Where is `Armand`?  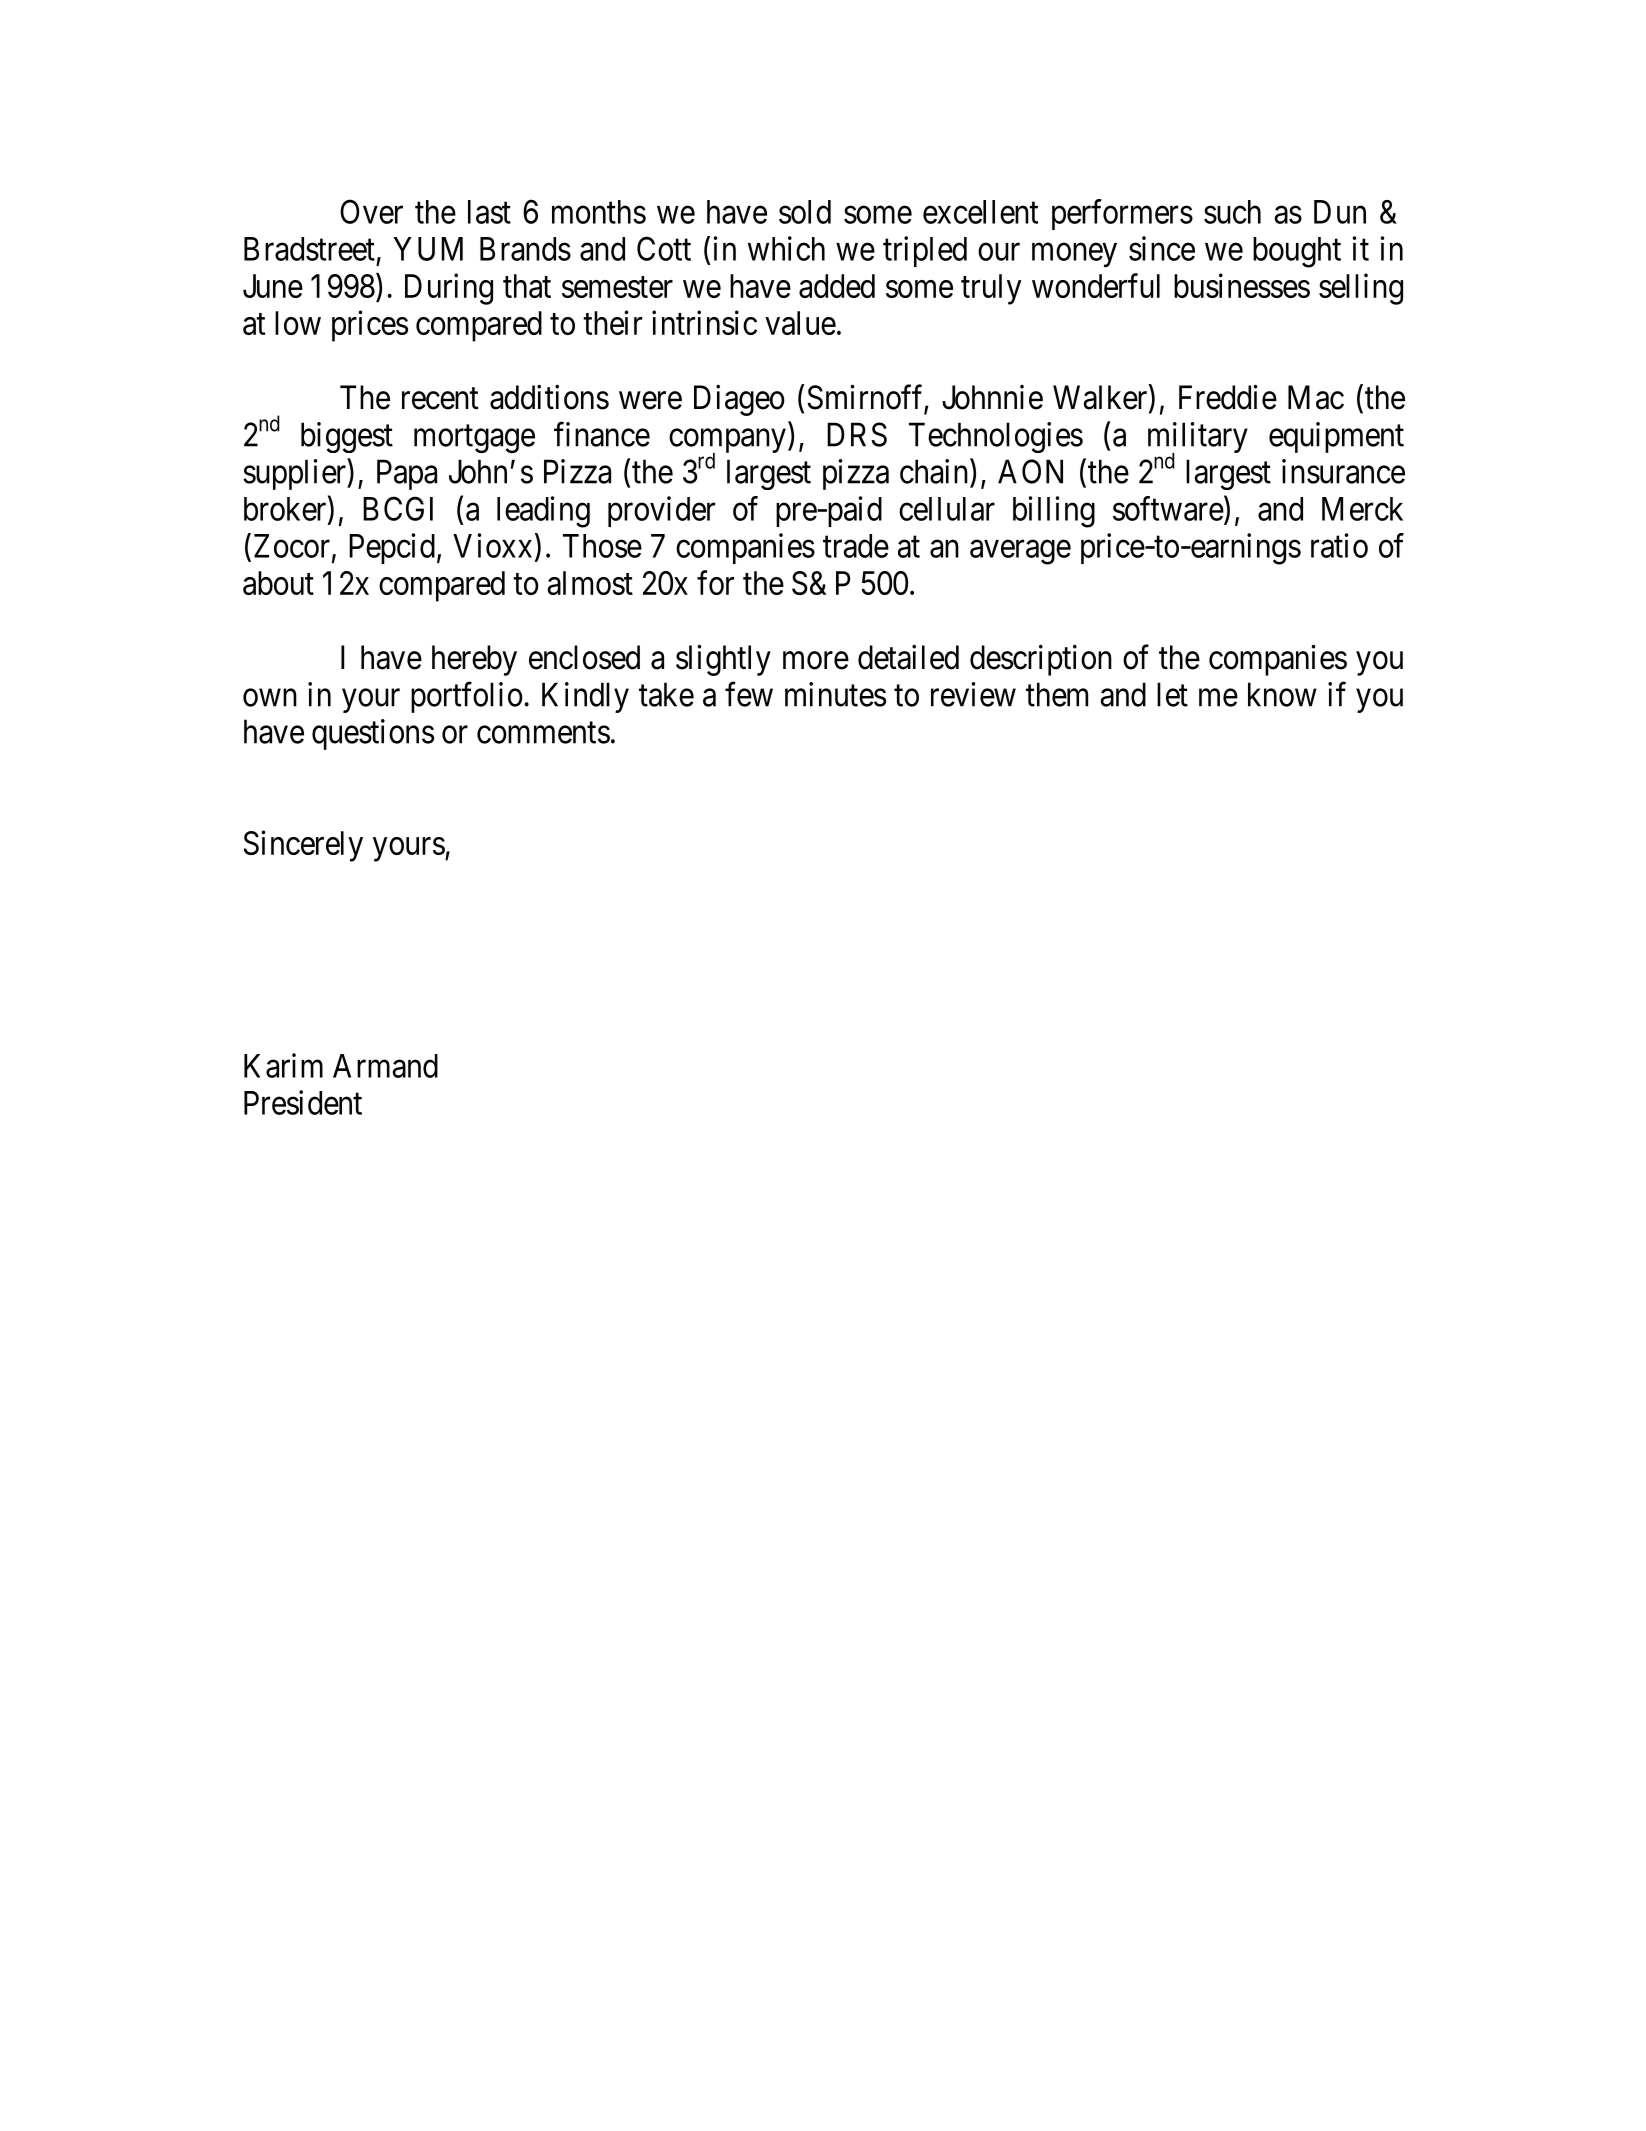 Armand is located at coordinates (385, 1066).
